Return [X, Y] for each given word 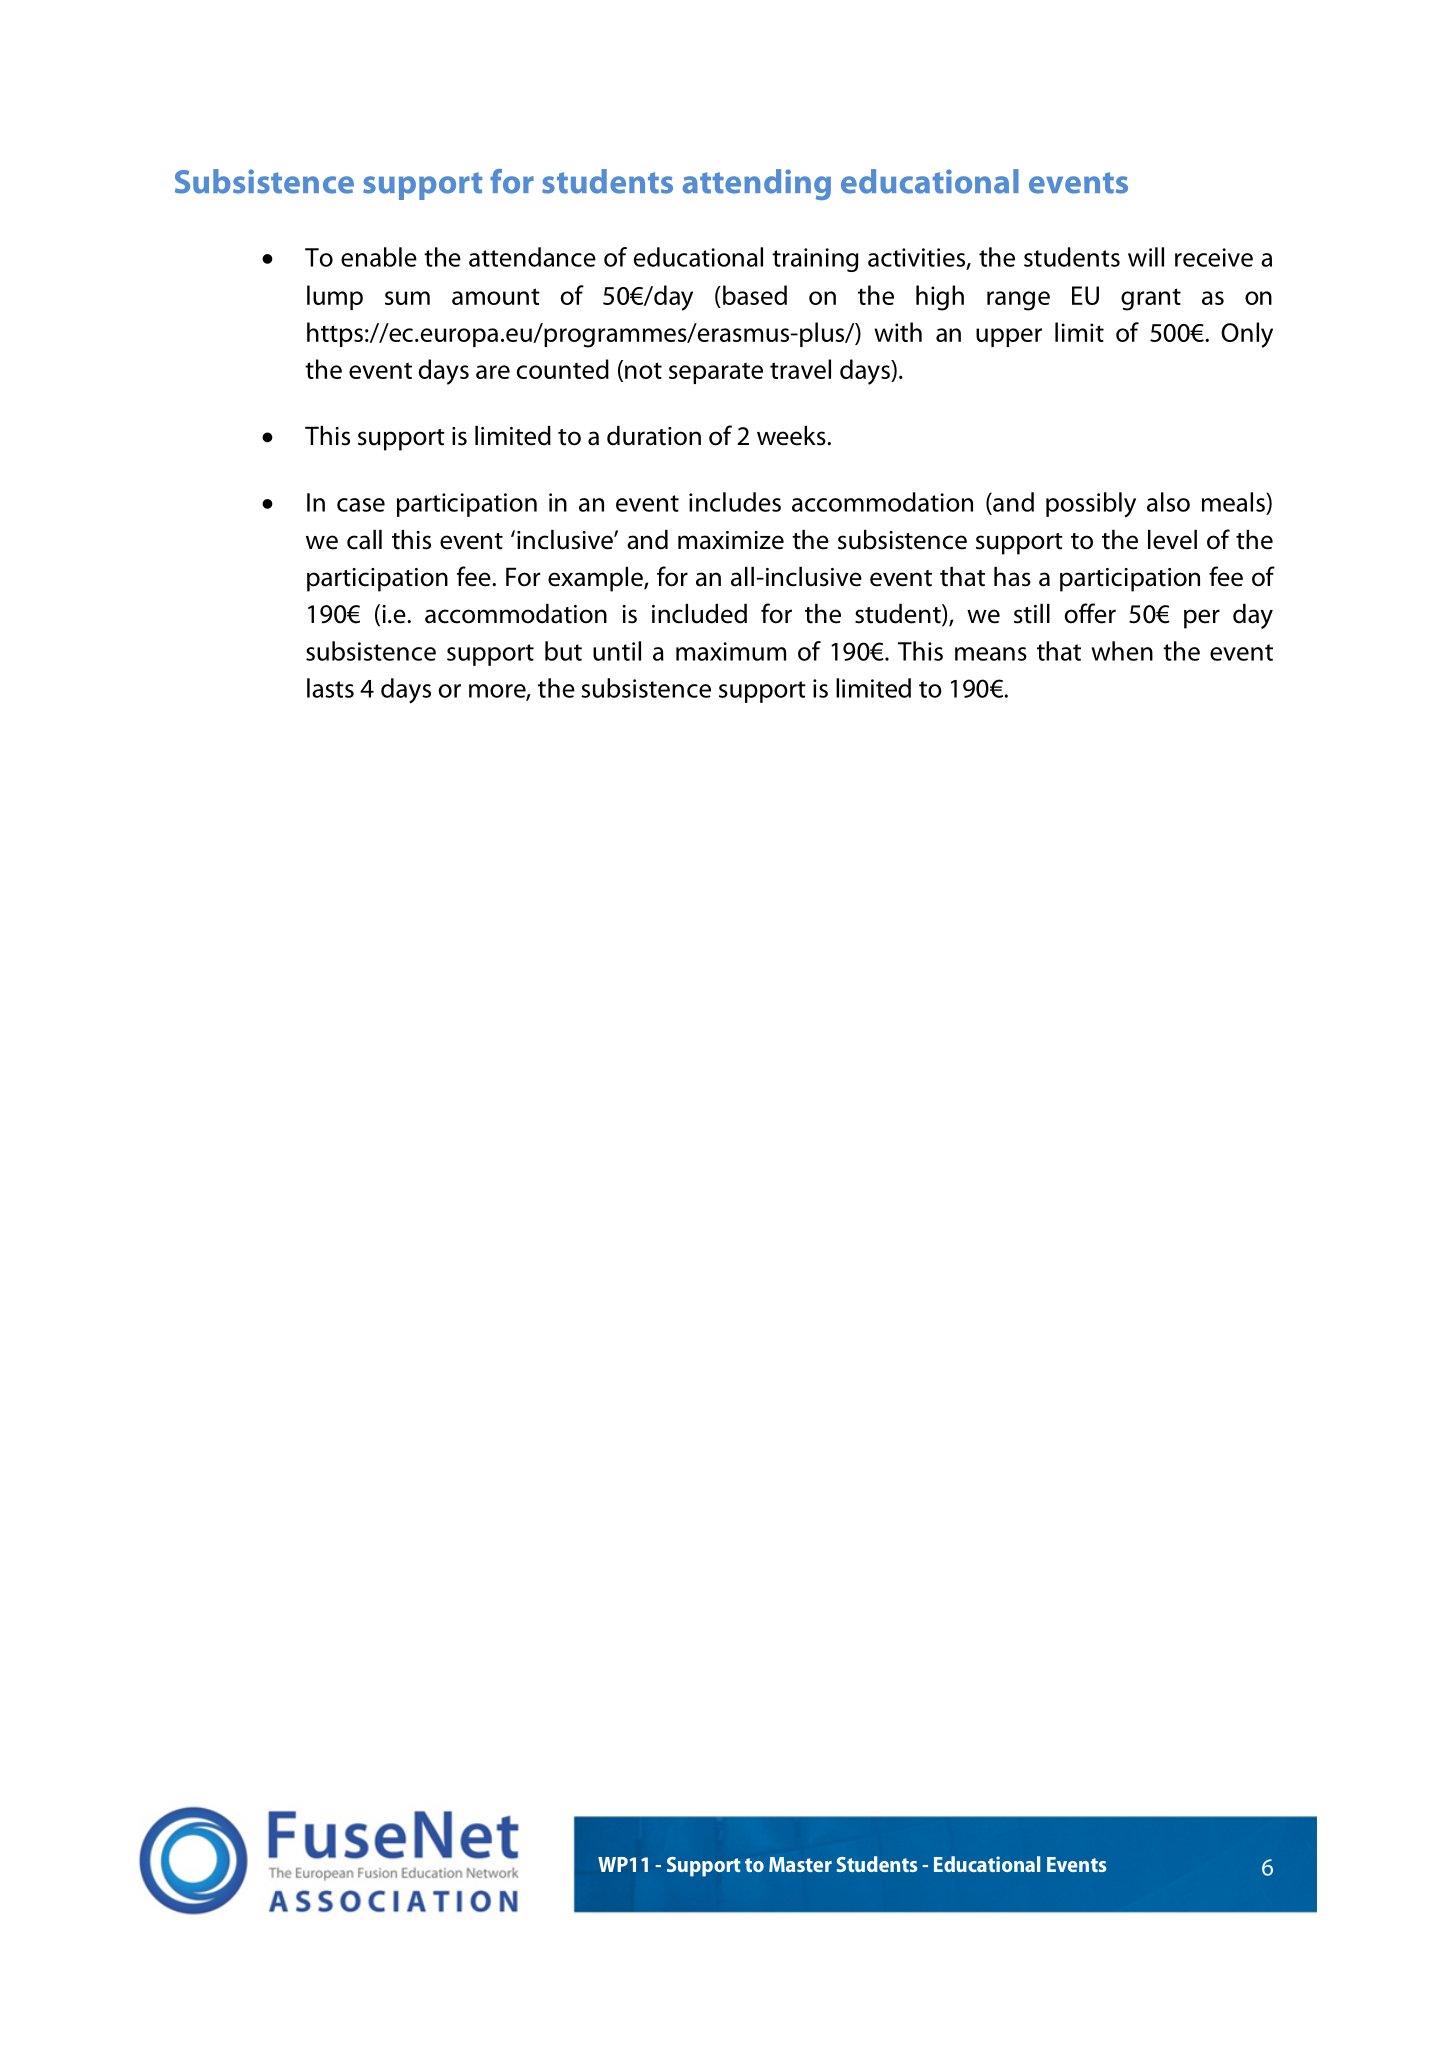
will [1146, 257]
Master [800, 1864]
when [1122, 651]
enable [379, 257]
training [815, 260]
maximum [731, 651]
